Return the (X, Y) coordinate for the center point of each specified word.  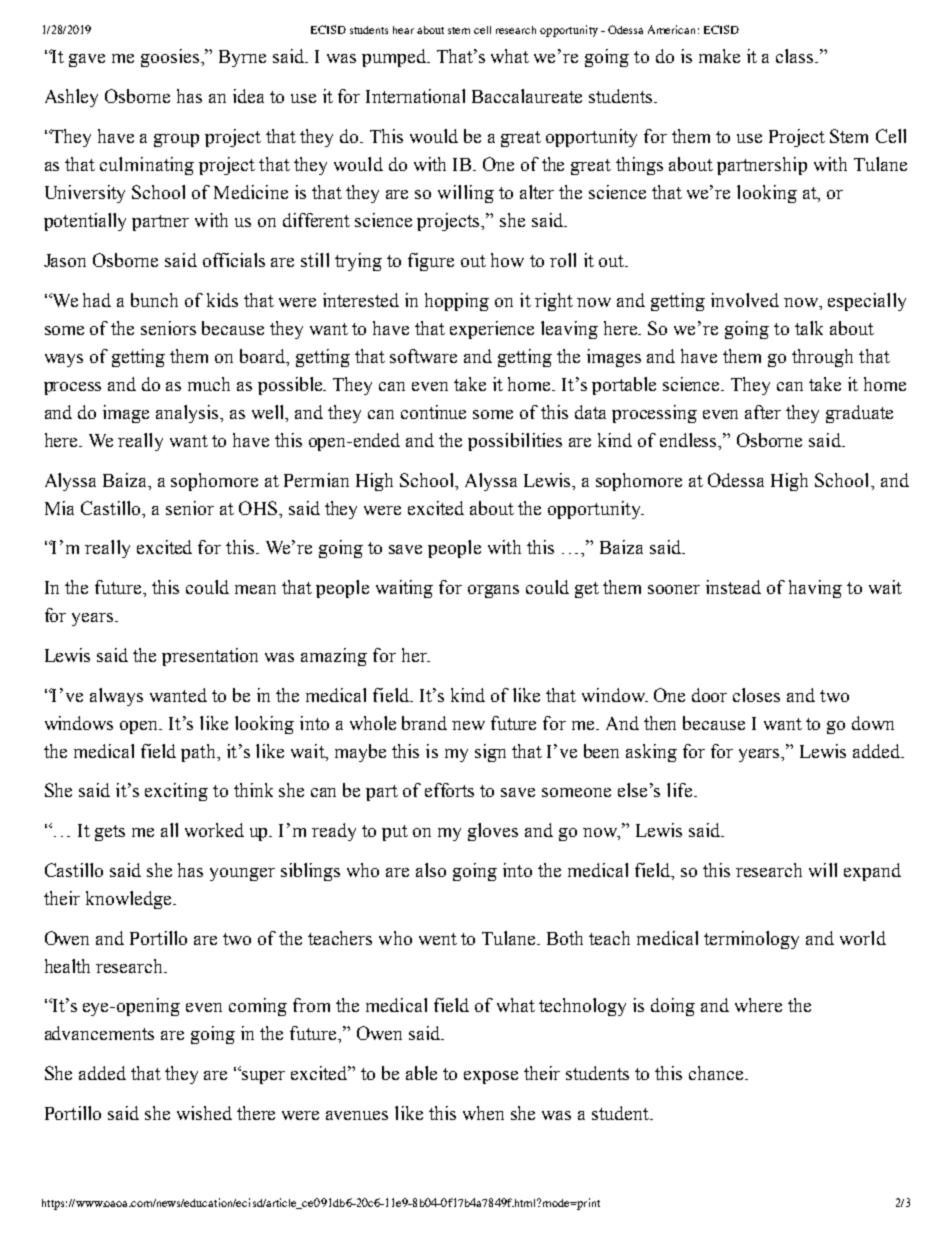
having (815, 589)
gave (87, 60)
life (679, 790)
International (415, 96)
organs (493, 591)
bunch (154, 300)
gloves (493, 832)
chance (717, 1073)
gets (110, 833)
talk (809, 328)
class (796, 56)
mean (255, 589)
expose (491, 1077)
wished (204, 1113)
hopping (457, 302)
